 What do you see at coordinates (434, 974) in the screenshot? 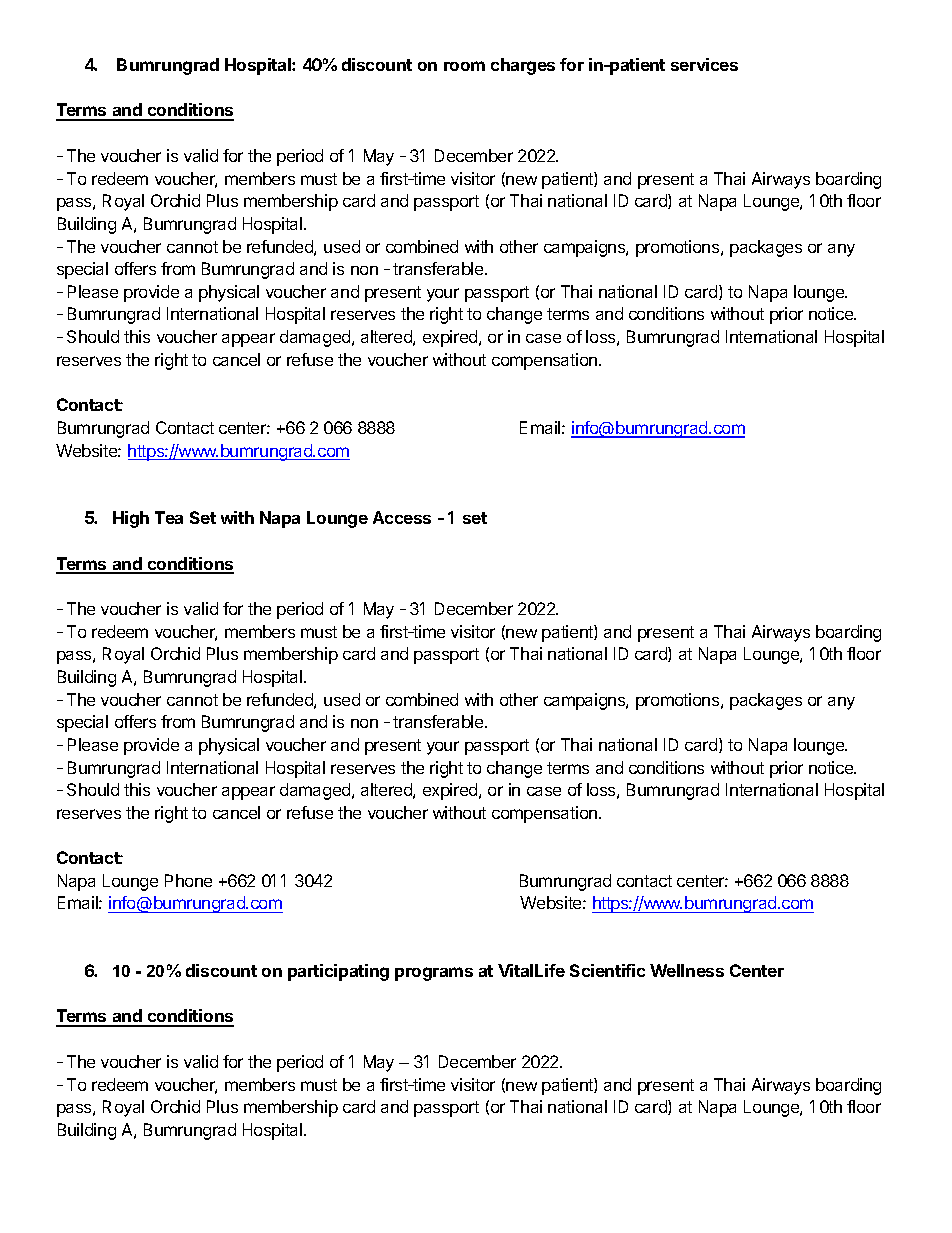
I see `programs` at bounding box center [434, 974].
